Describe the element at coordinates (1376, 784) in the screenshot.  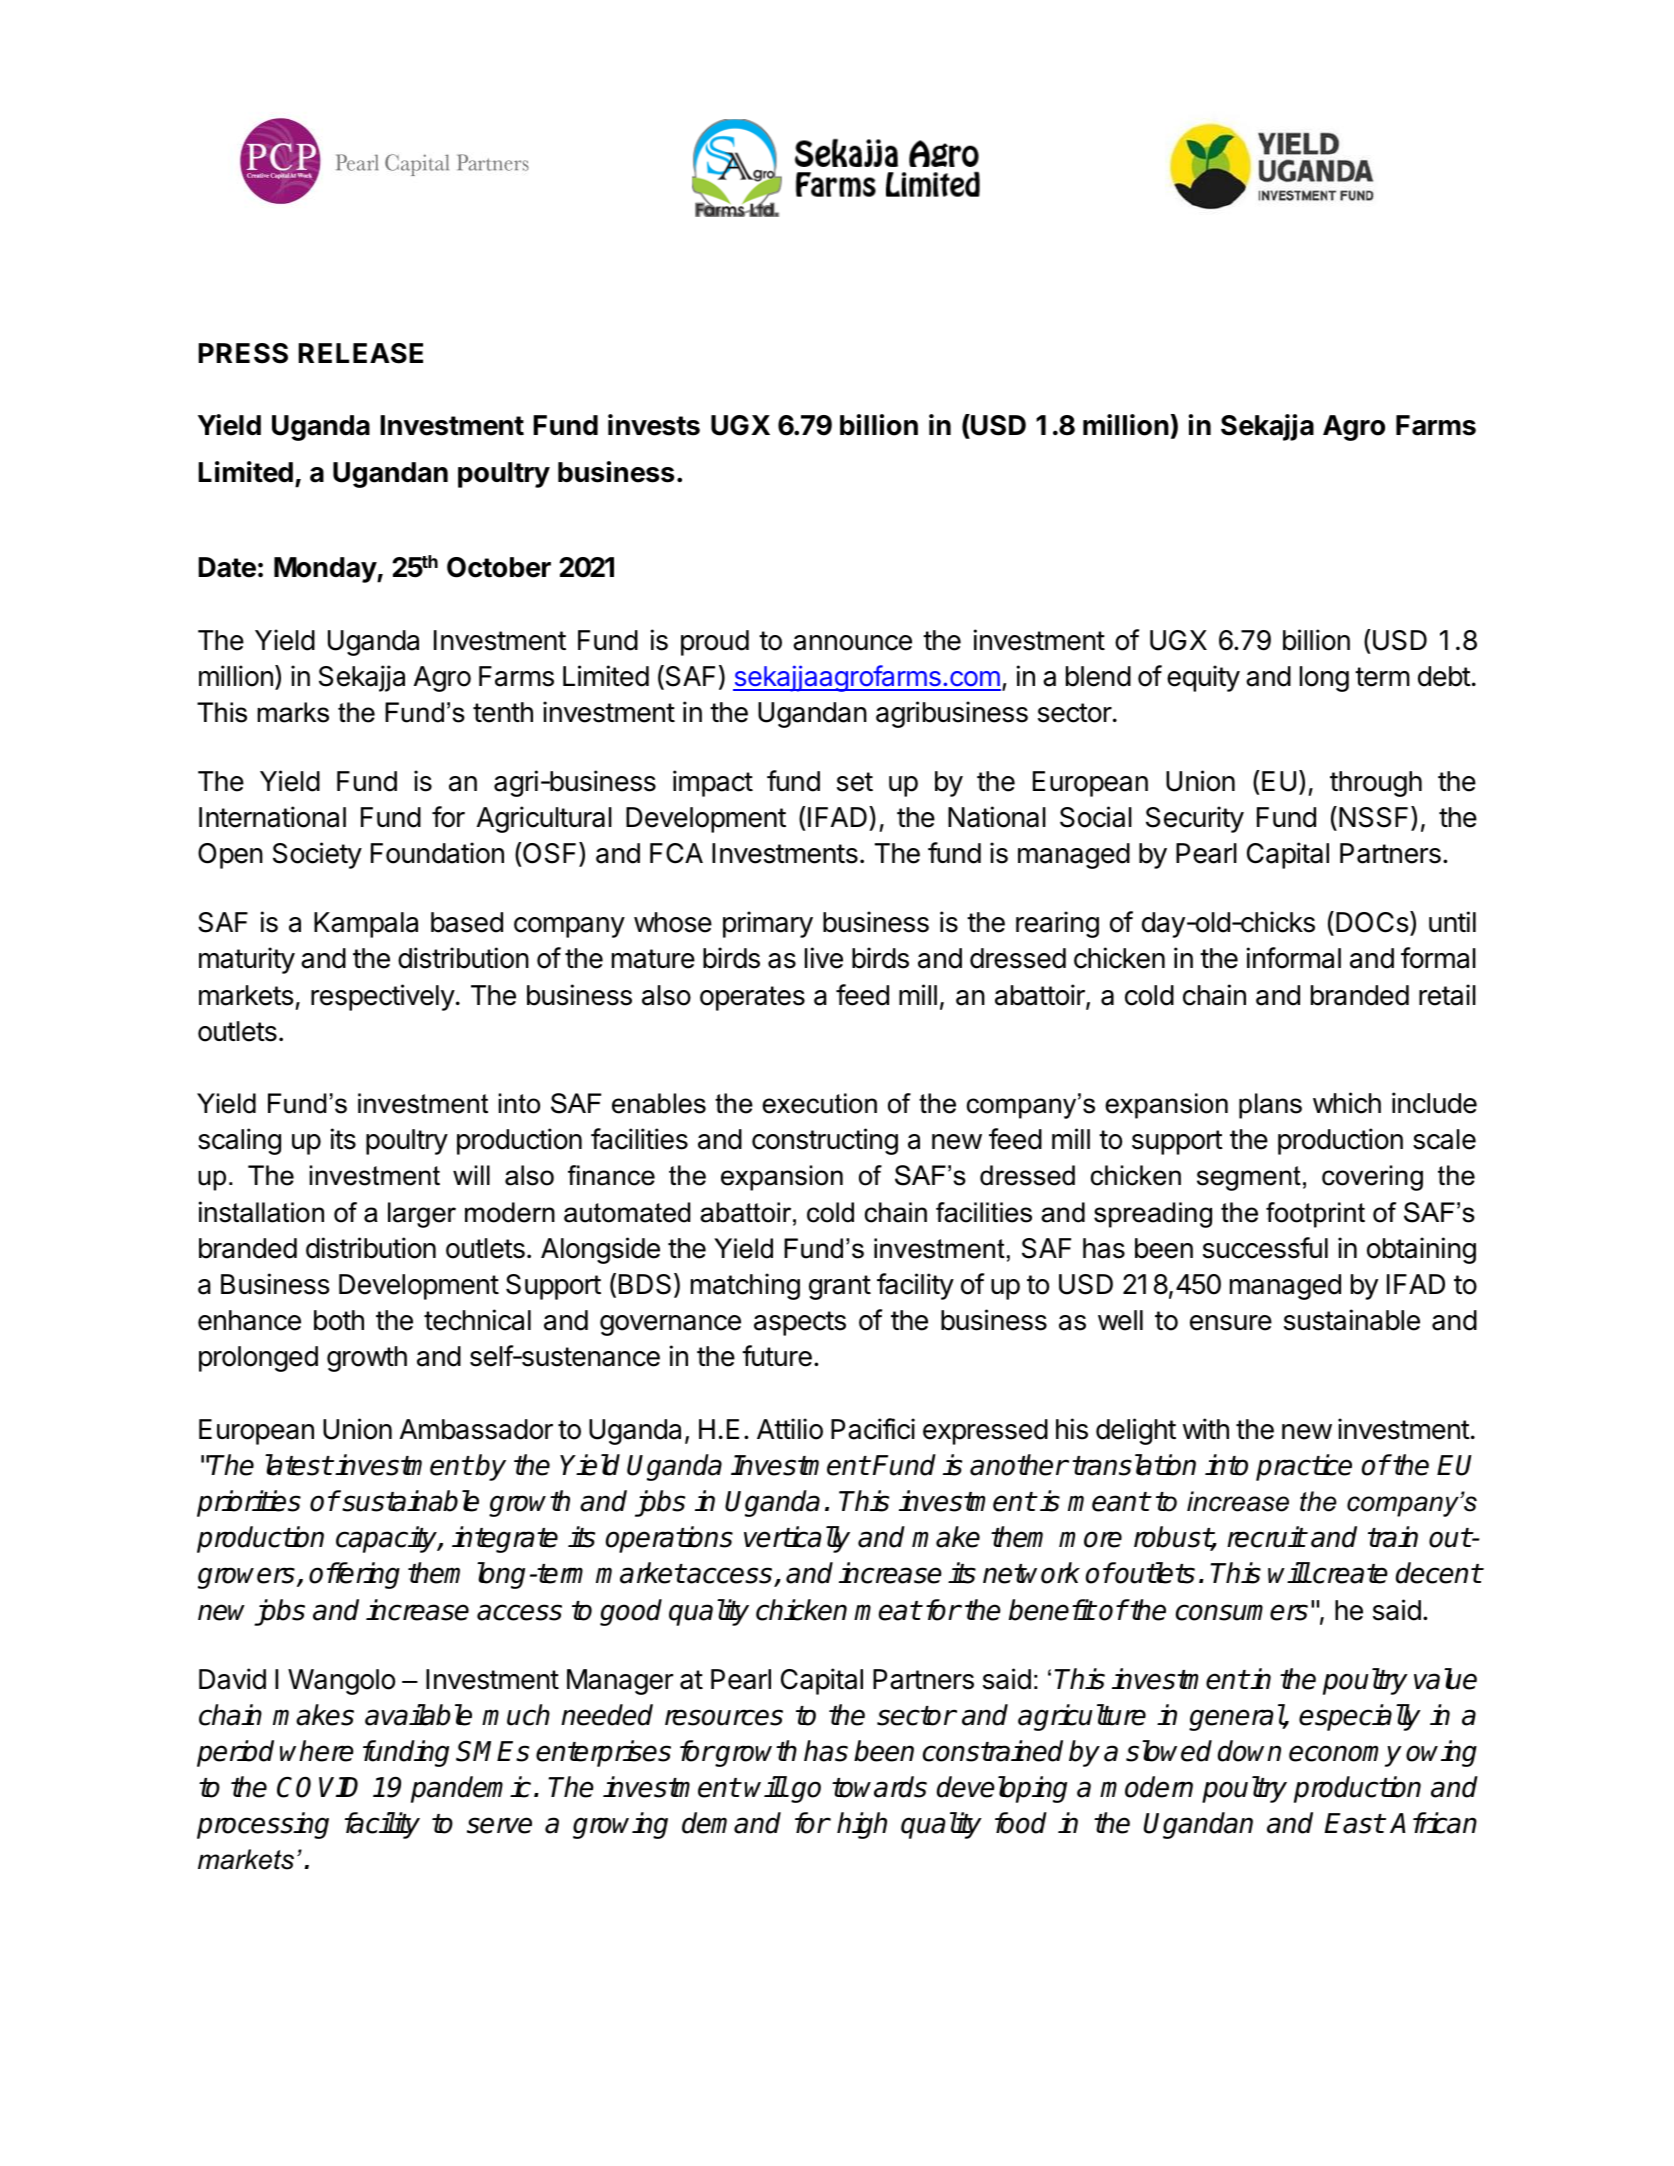
I see `through` at that location.
